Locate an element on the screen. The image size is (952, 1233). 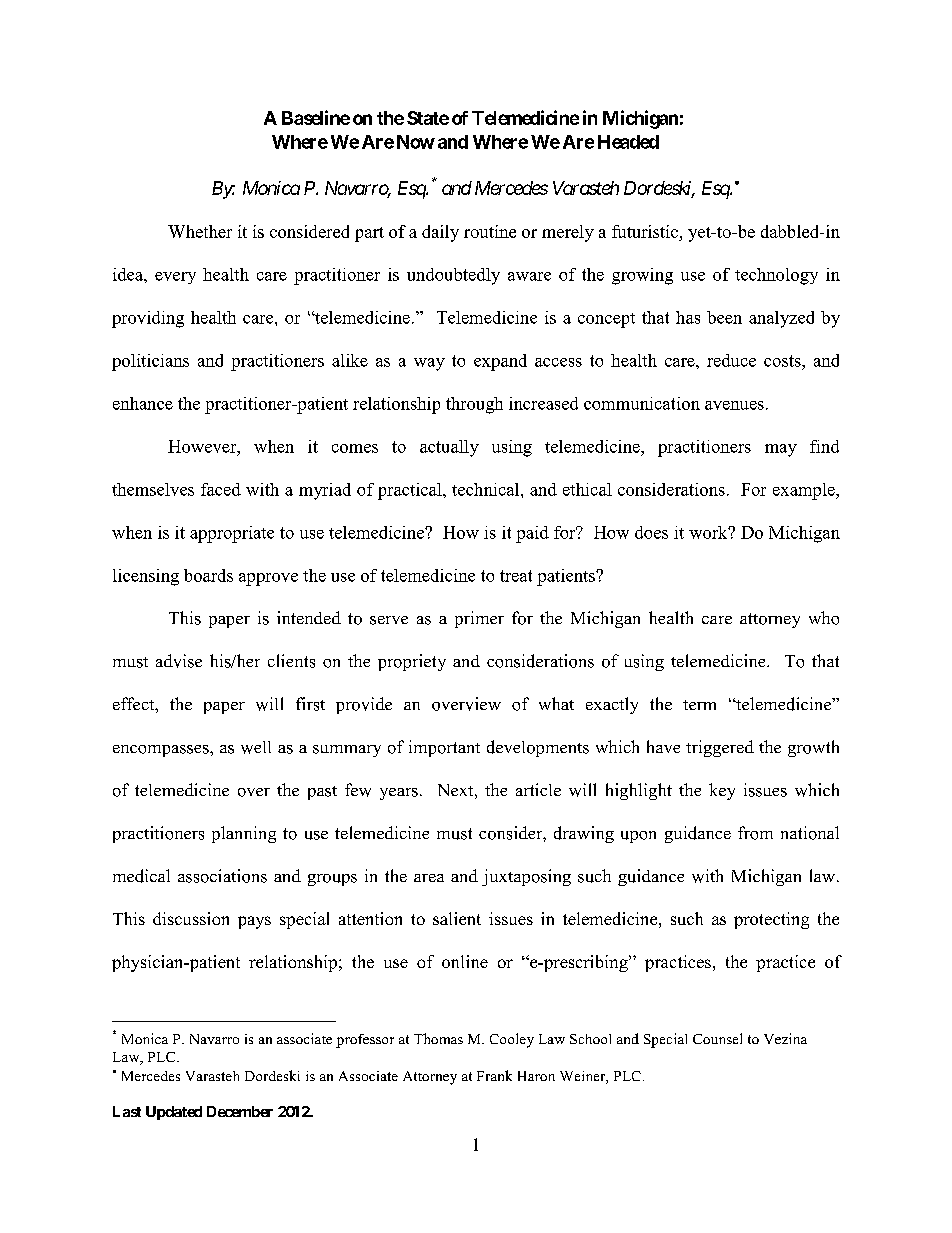
advise is located at coordinates (179, 661).
